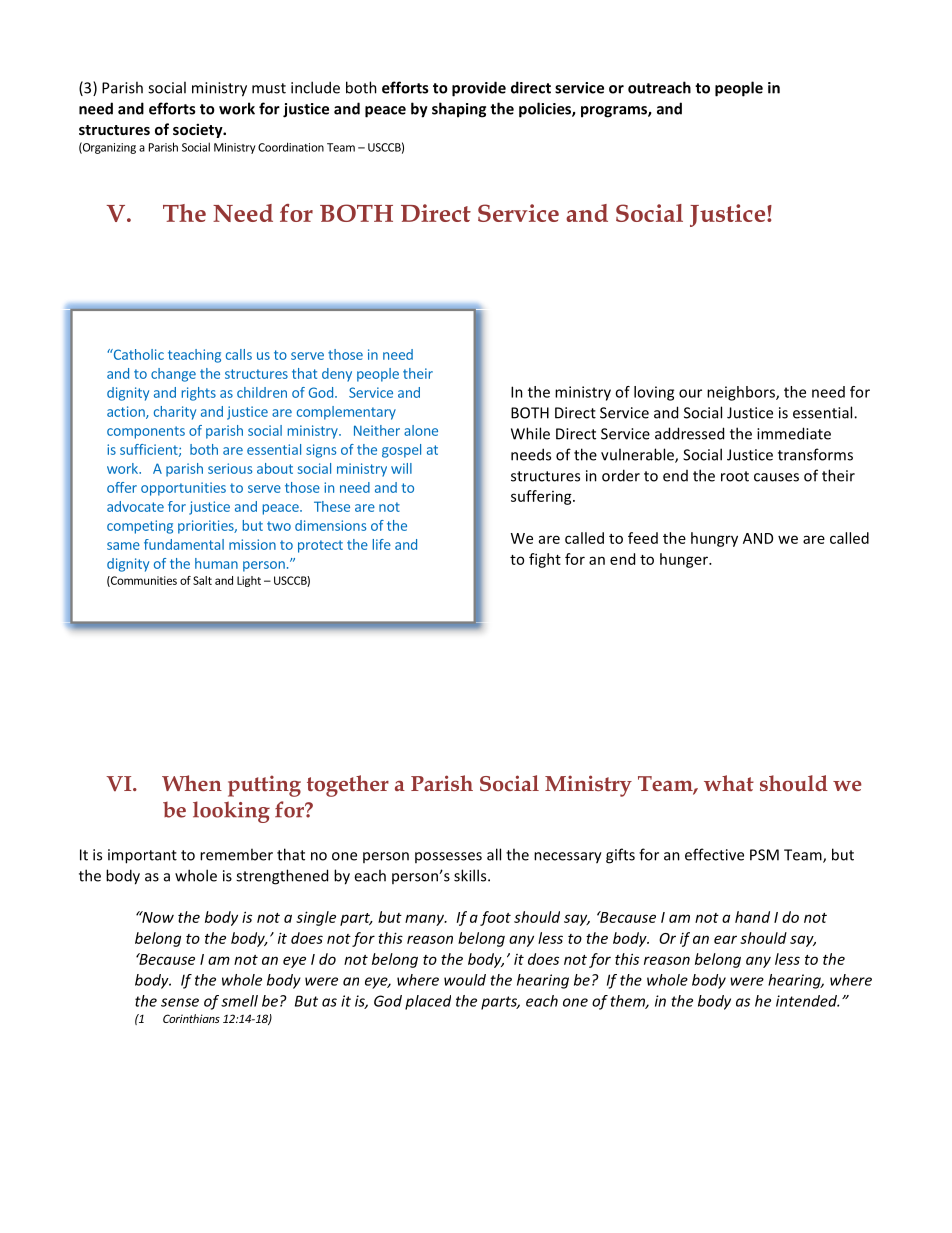 This image has height=1233, width=952. I want to click on shaping, so click(459, 110).
